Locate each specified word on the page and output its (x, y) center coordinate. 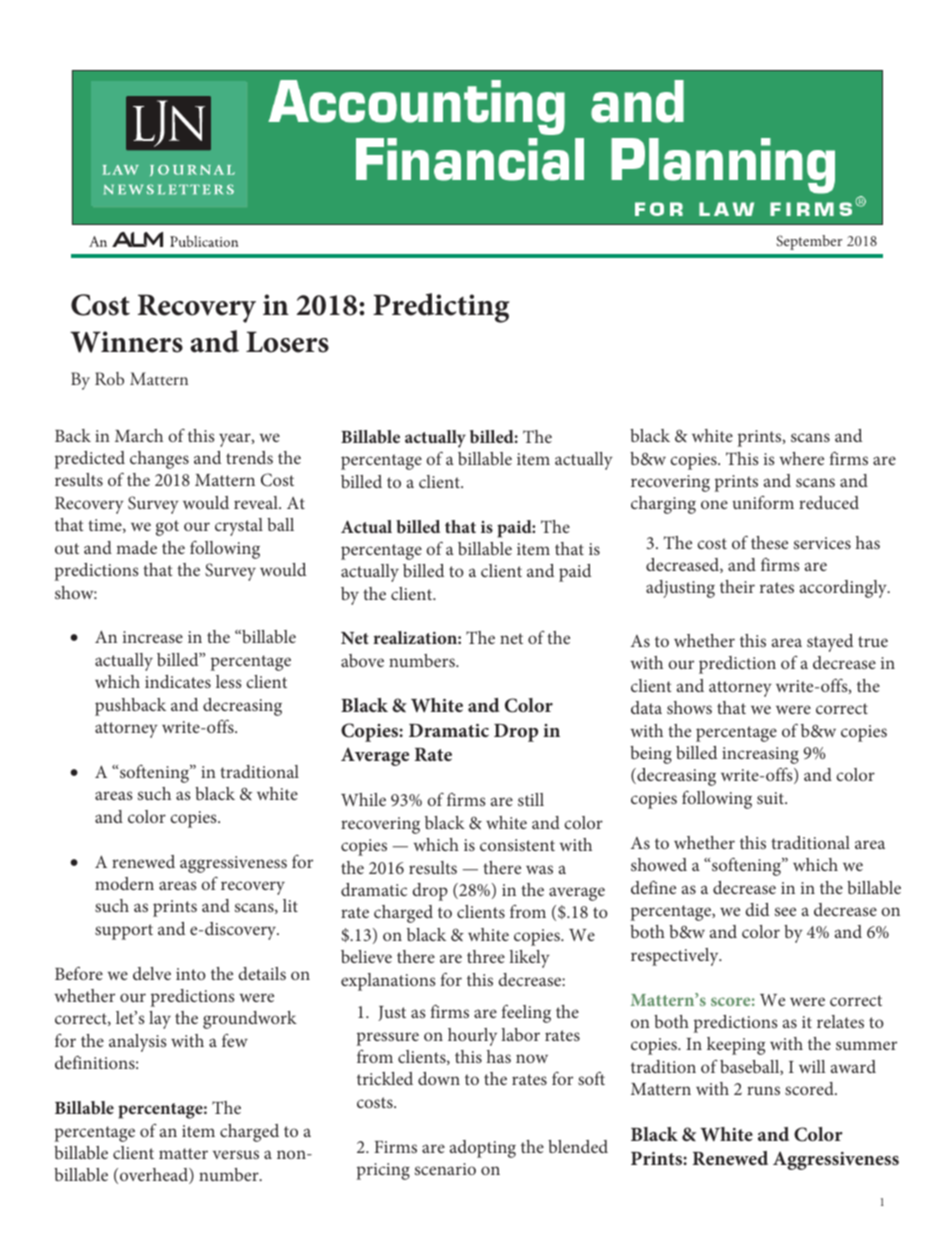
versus (236, 1154)
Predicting (441, 308)
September (809, 242)
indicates (178, 681)
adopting (483, 1149)
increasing (760, 755)
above (362, 660)
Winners (126, 342)
